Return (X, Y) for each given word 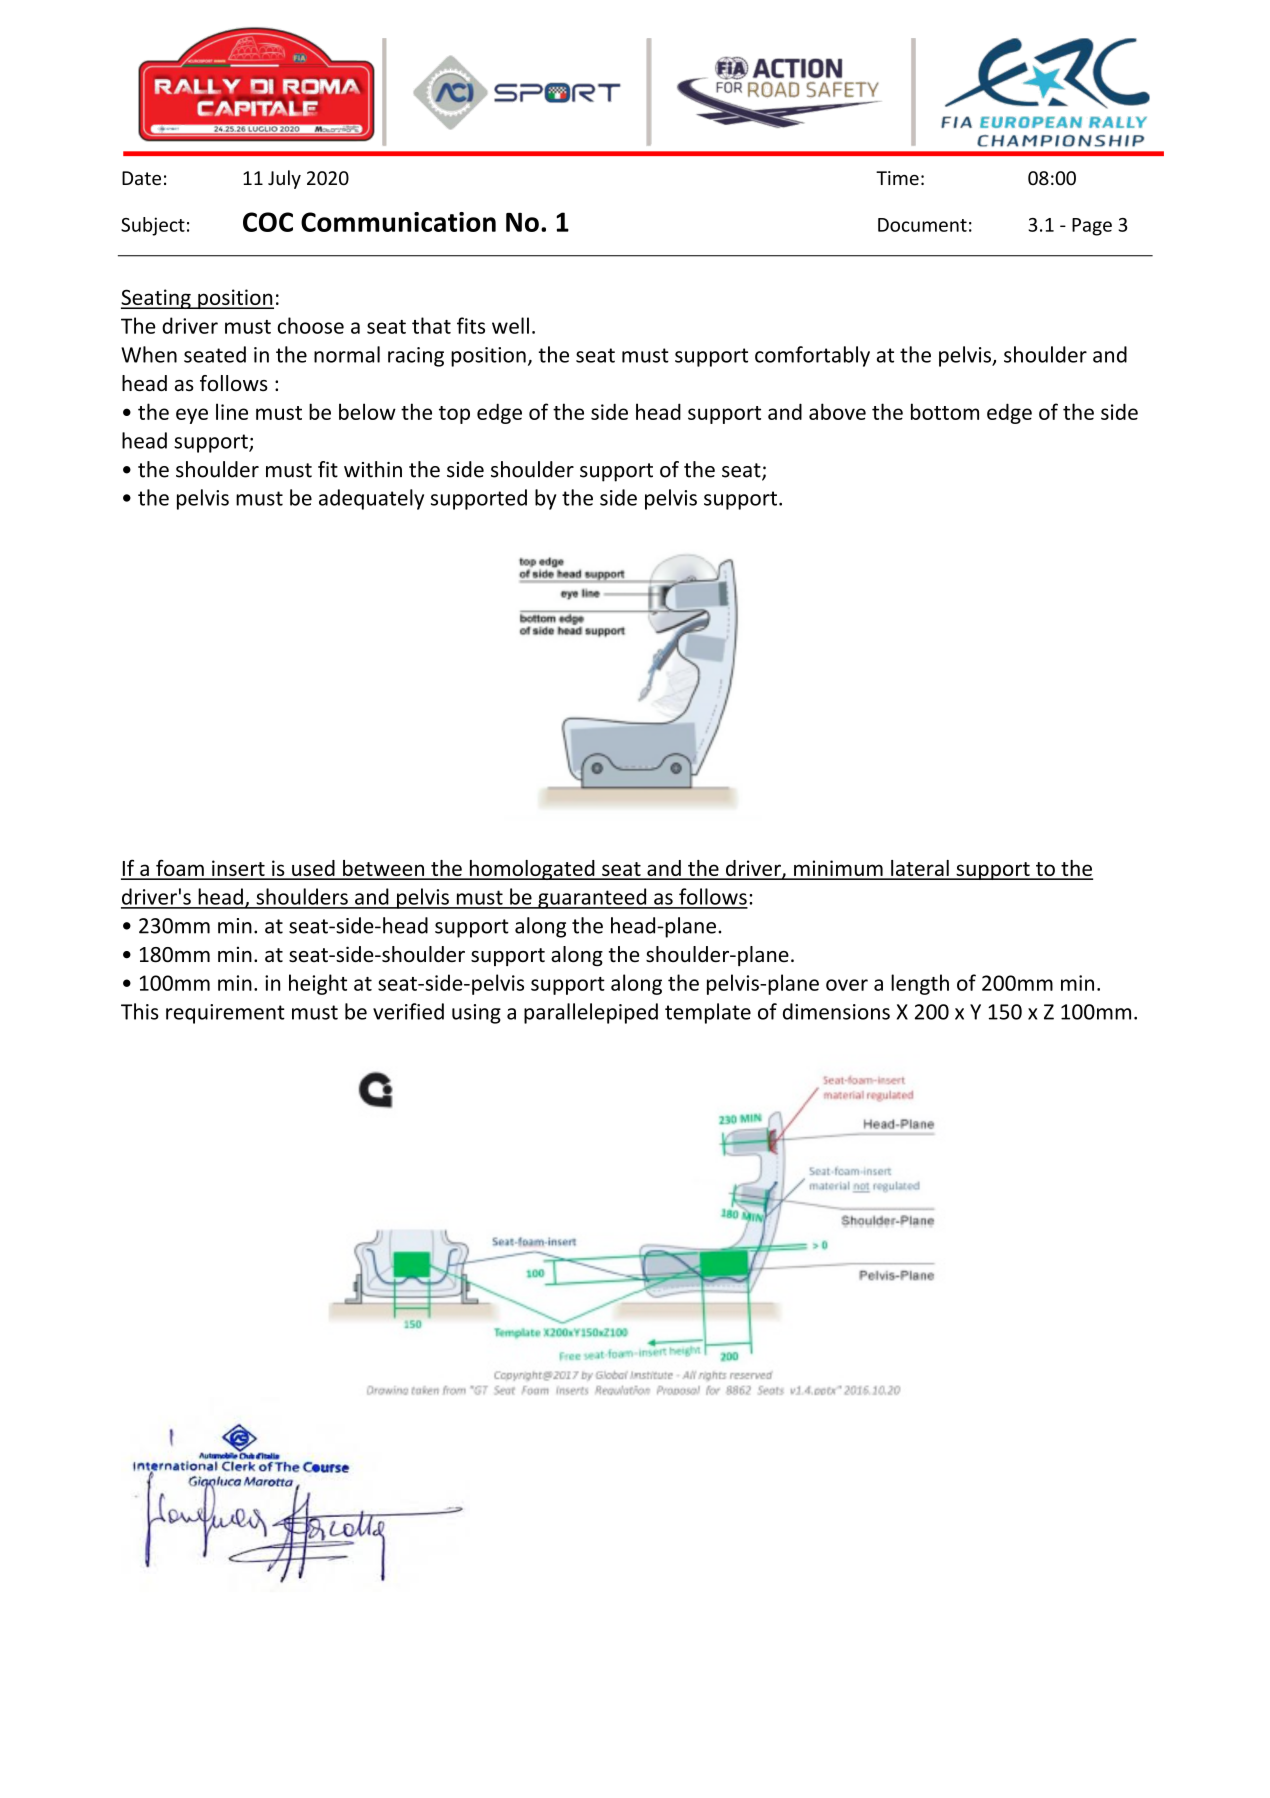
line (232, 411)
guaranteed (592, 898)
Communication (398, 222)
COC (268, 222)
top (454, 415)
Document (922, 225)
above (837, 411)
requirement (225, 1014)
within (373, 469)
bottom (945, 411)
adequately (371, 499)
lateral (920, 869)
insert (238, 869)
